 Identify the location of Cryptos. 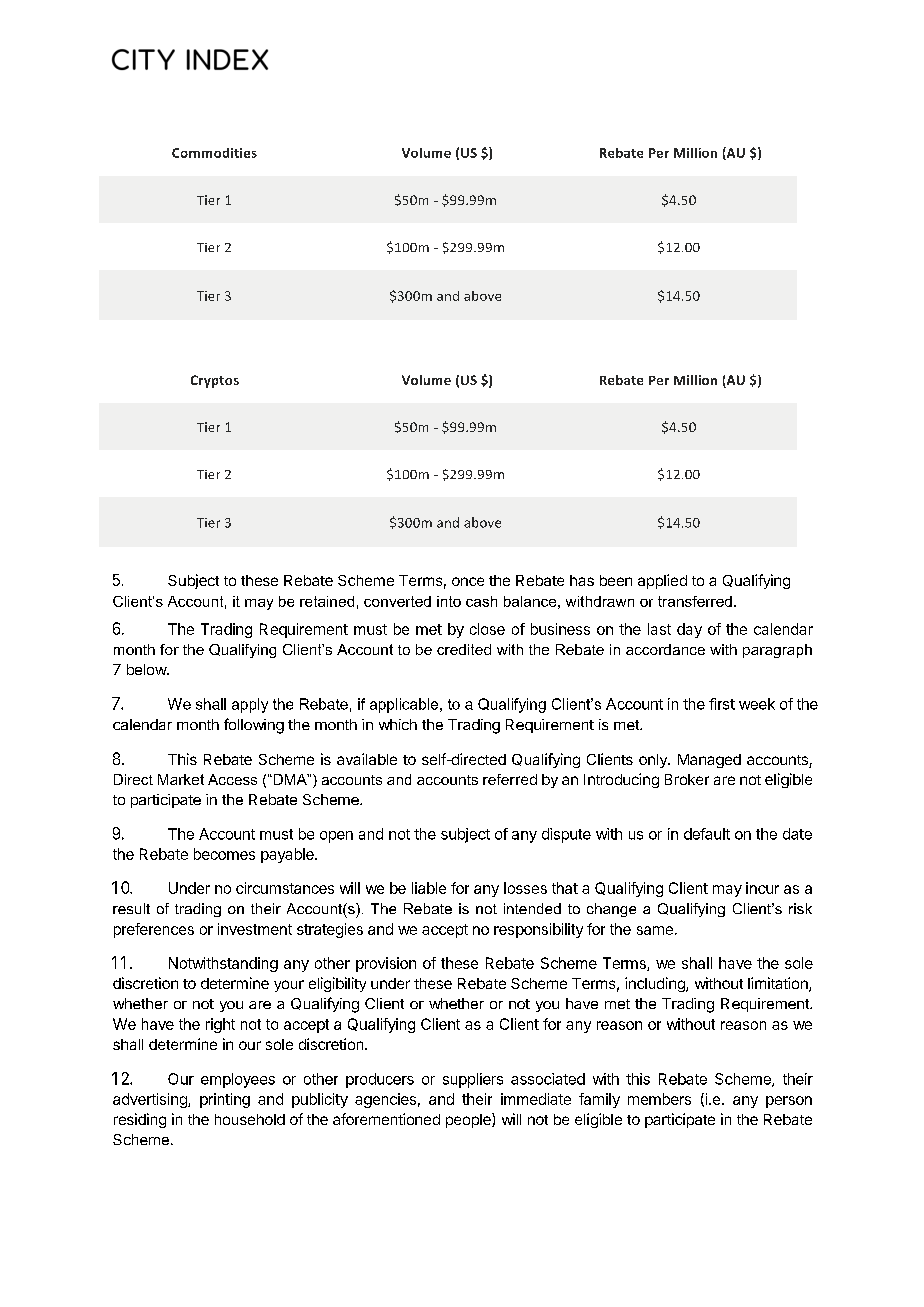
(215, 381).
